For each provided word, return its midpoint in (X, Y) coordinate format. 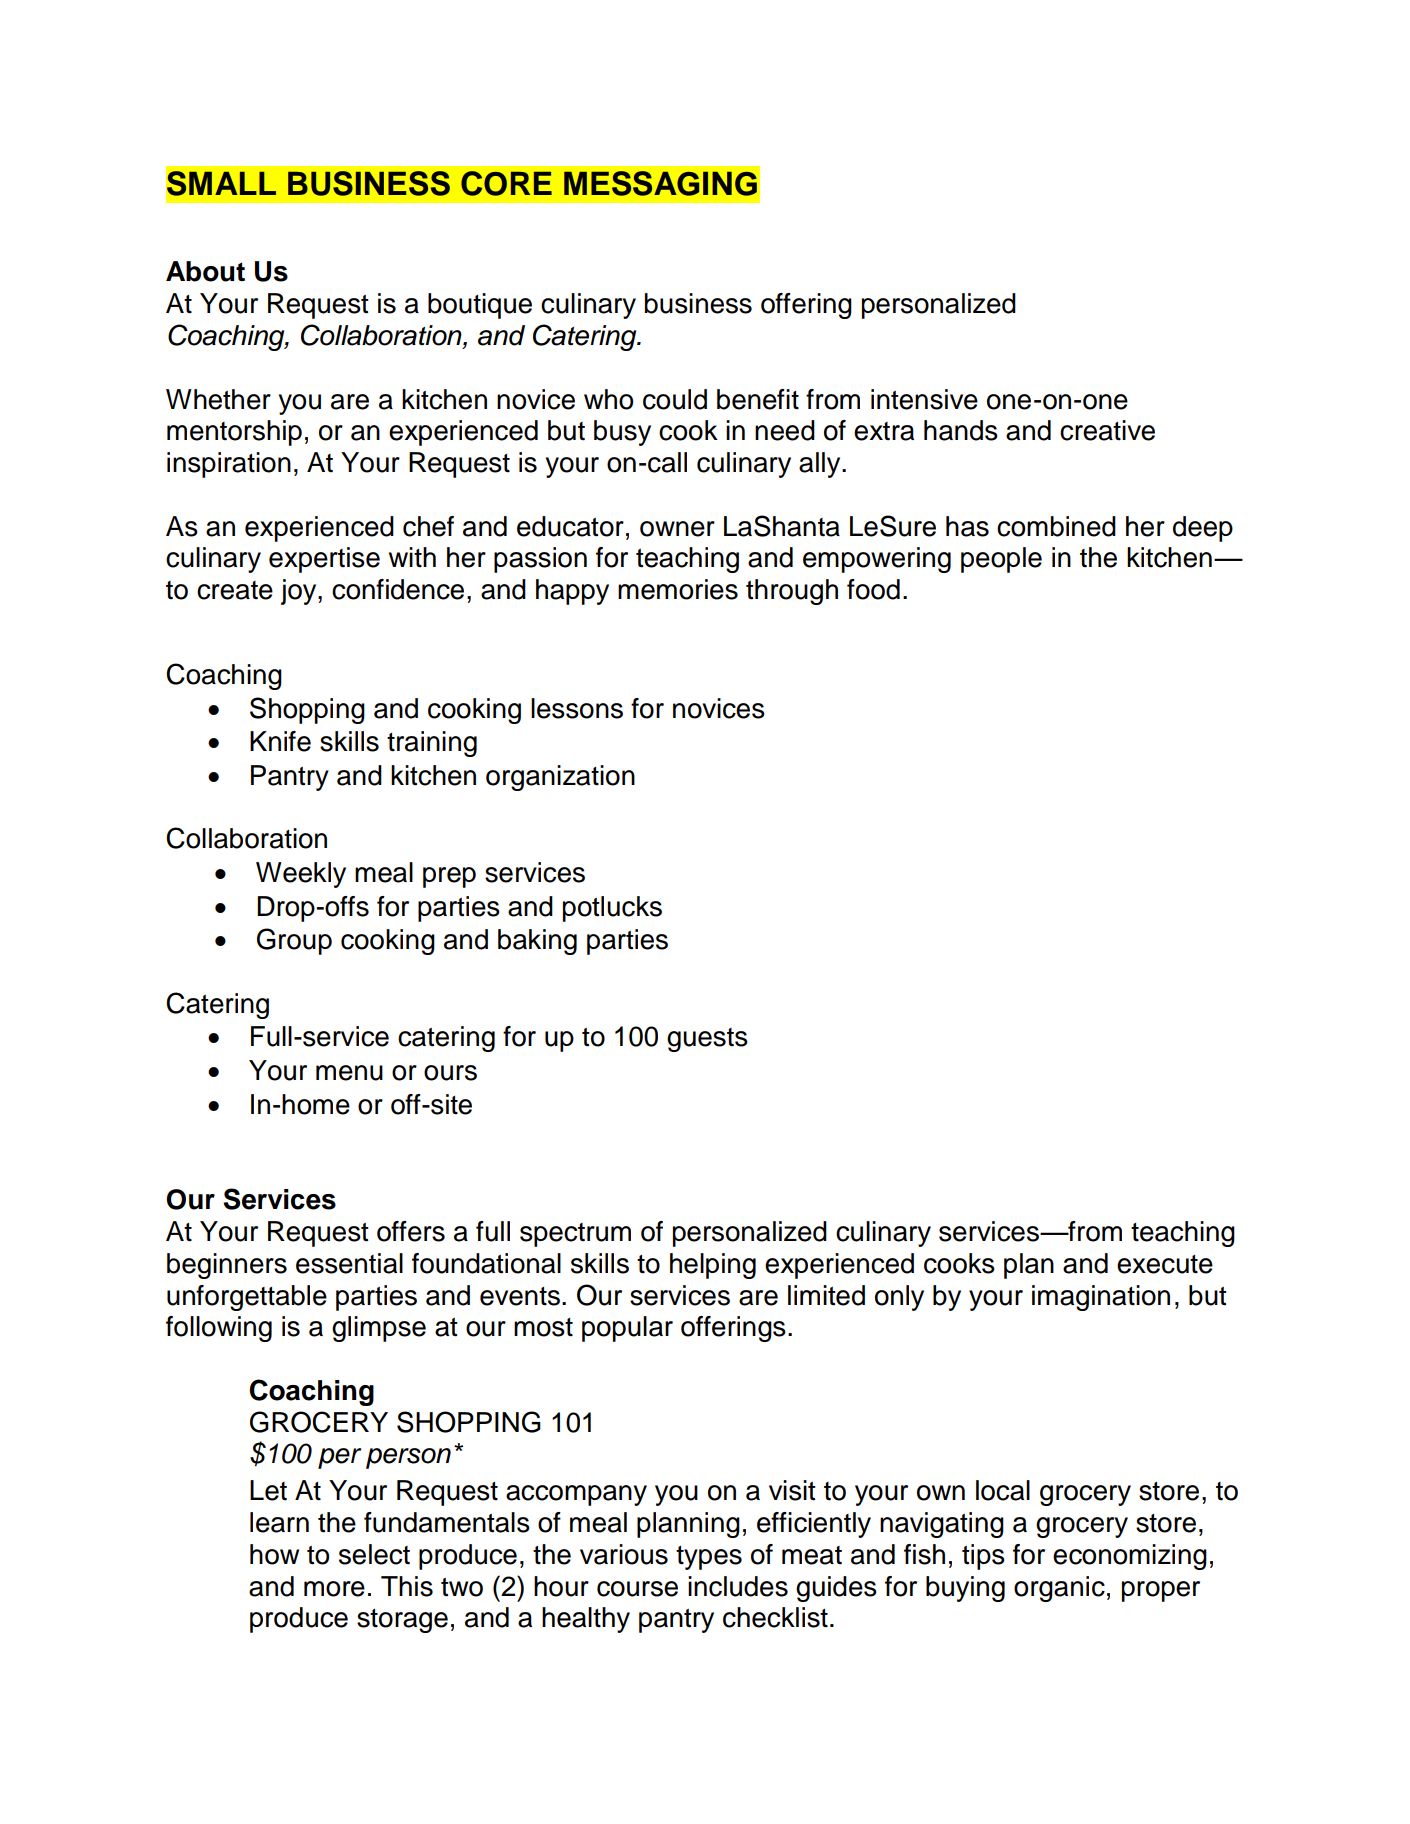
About (205, 271)
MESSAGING (660, 183)
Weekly (301, 875)
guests (707, 1040)
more (334, 1589)
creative (1107, 430)
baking (537, 942)
